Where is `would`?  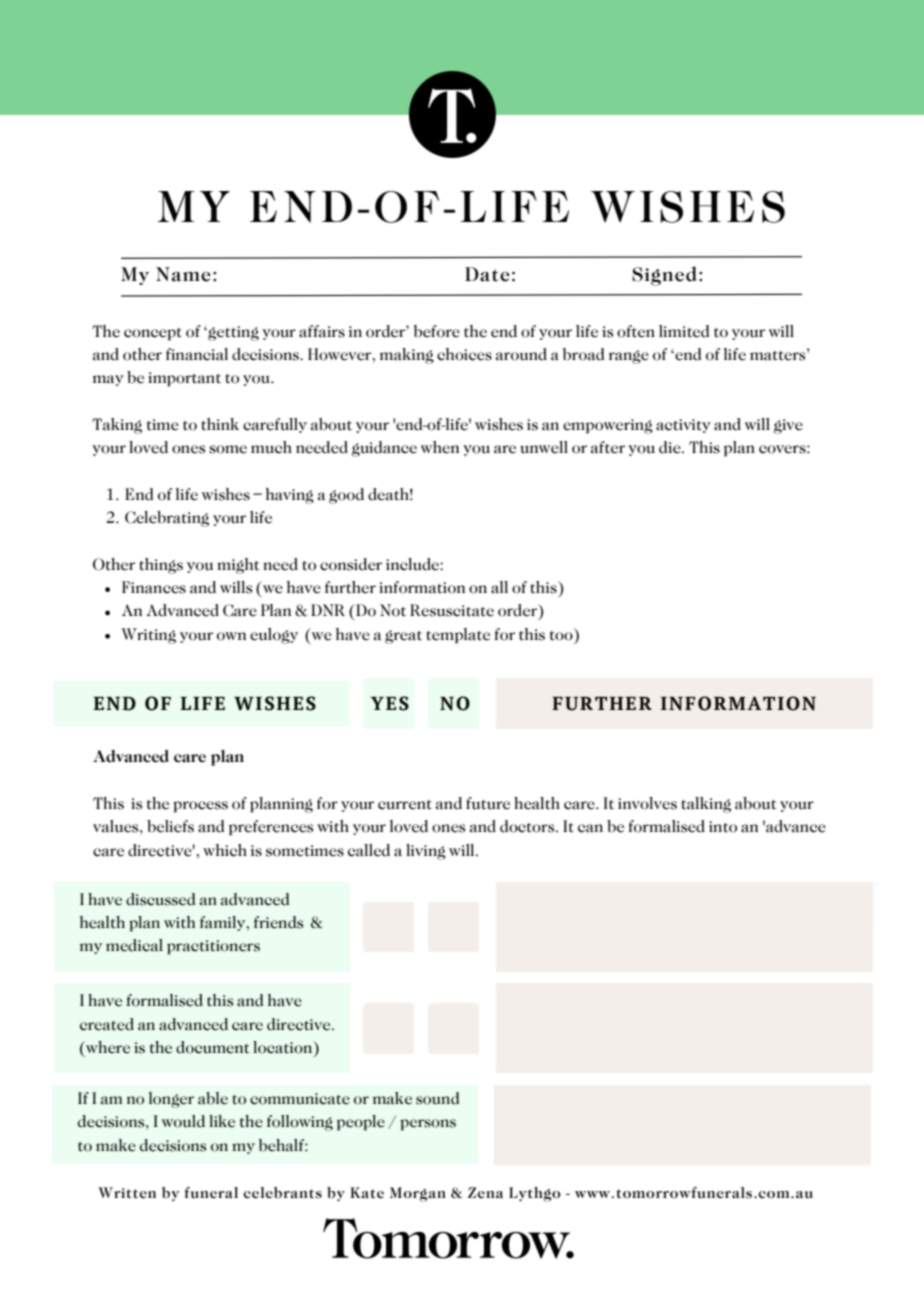 would is located at coordinates (183, 1121).
